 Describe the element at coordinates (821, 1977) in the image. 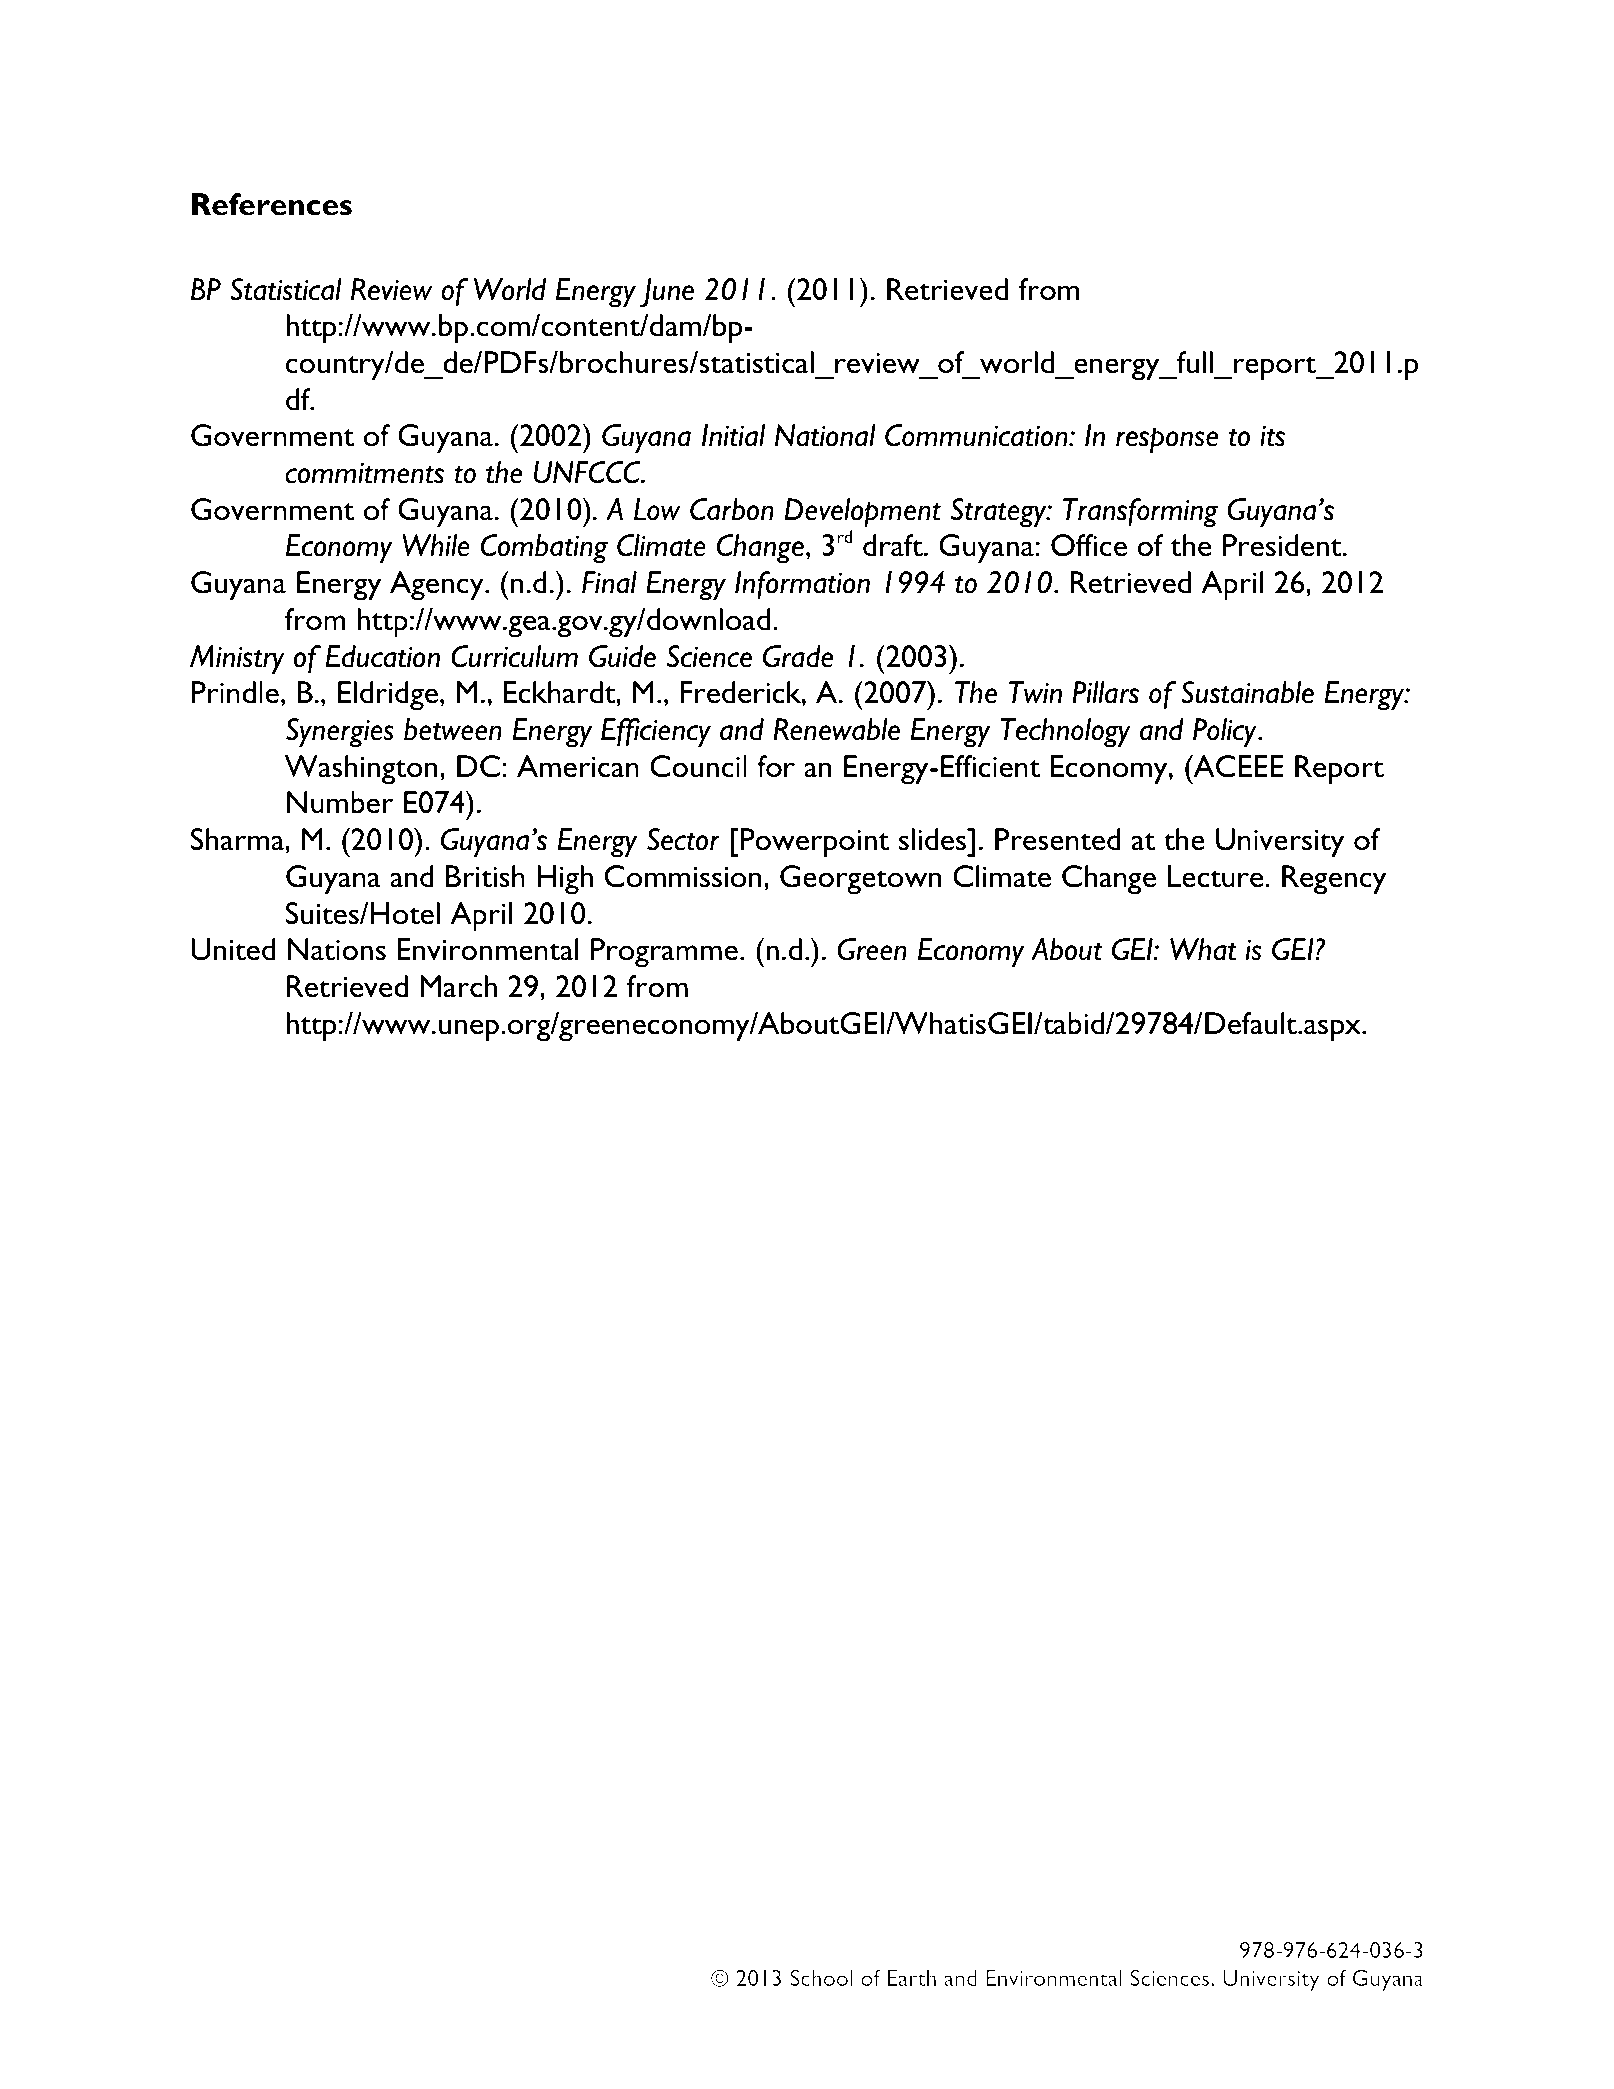

I see `School` at that location.
